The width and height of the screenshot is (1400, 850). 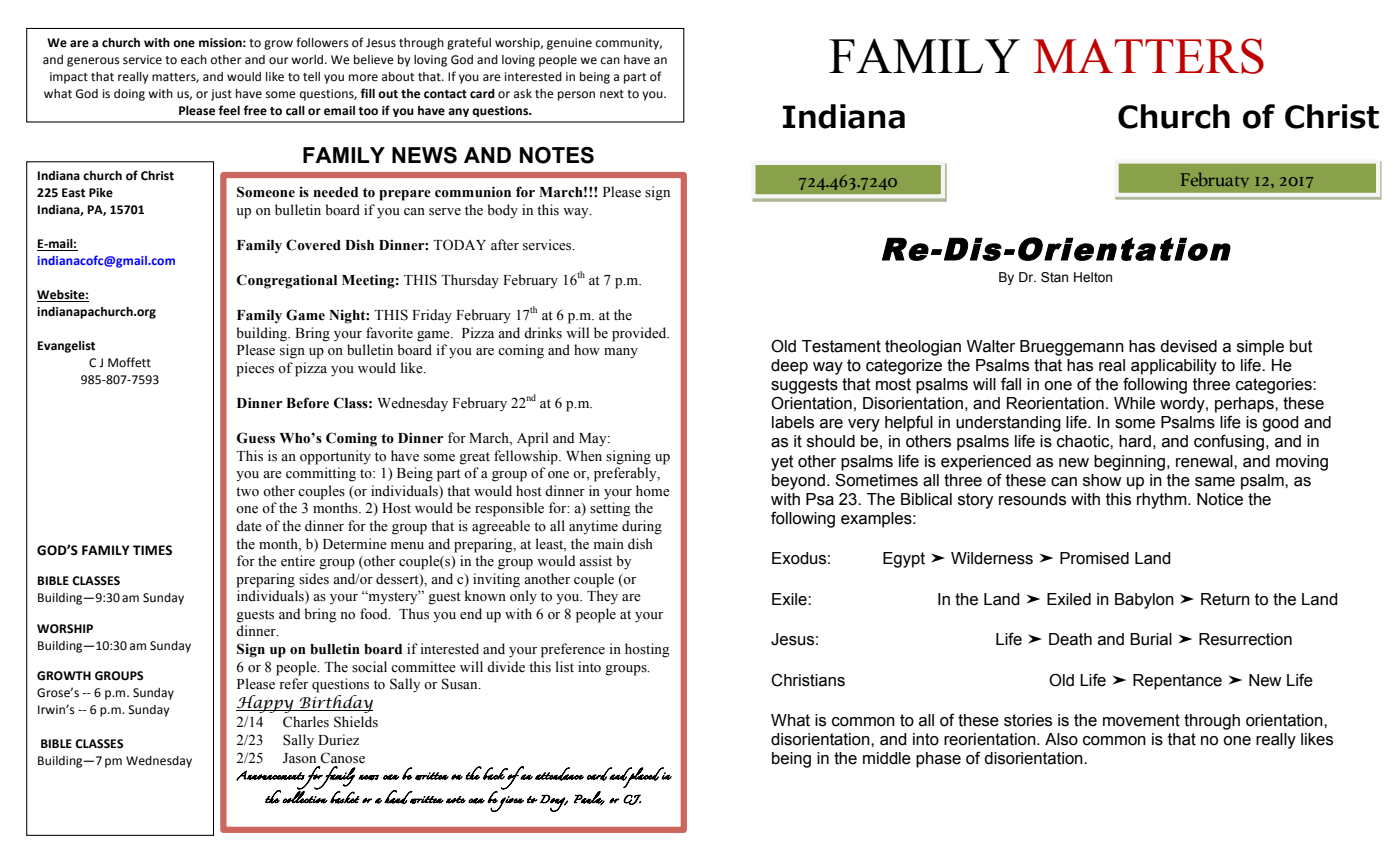 I want to click on Jason, so click(x=299, y=758).
